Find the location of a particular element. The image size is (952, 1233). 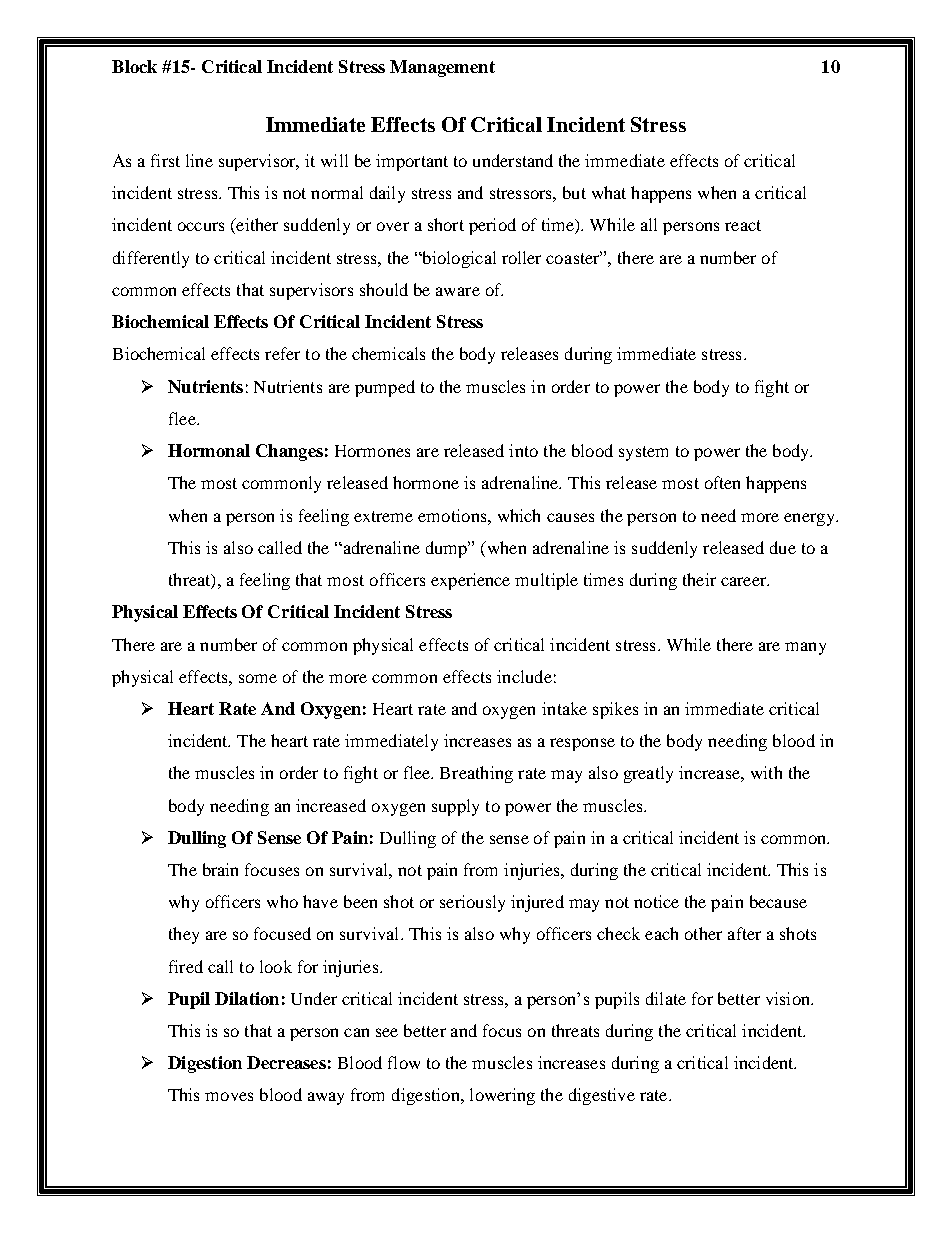

Breathing is located at coordinates (476, 774).
